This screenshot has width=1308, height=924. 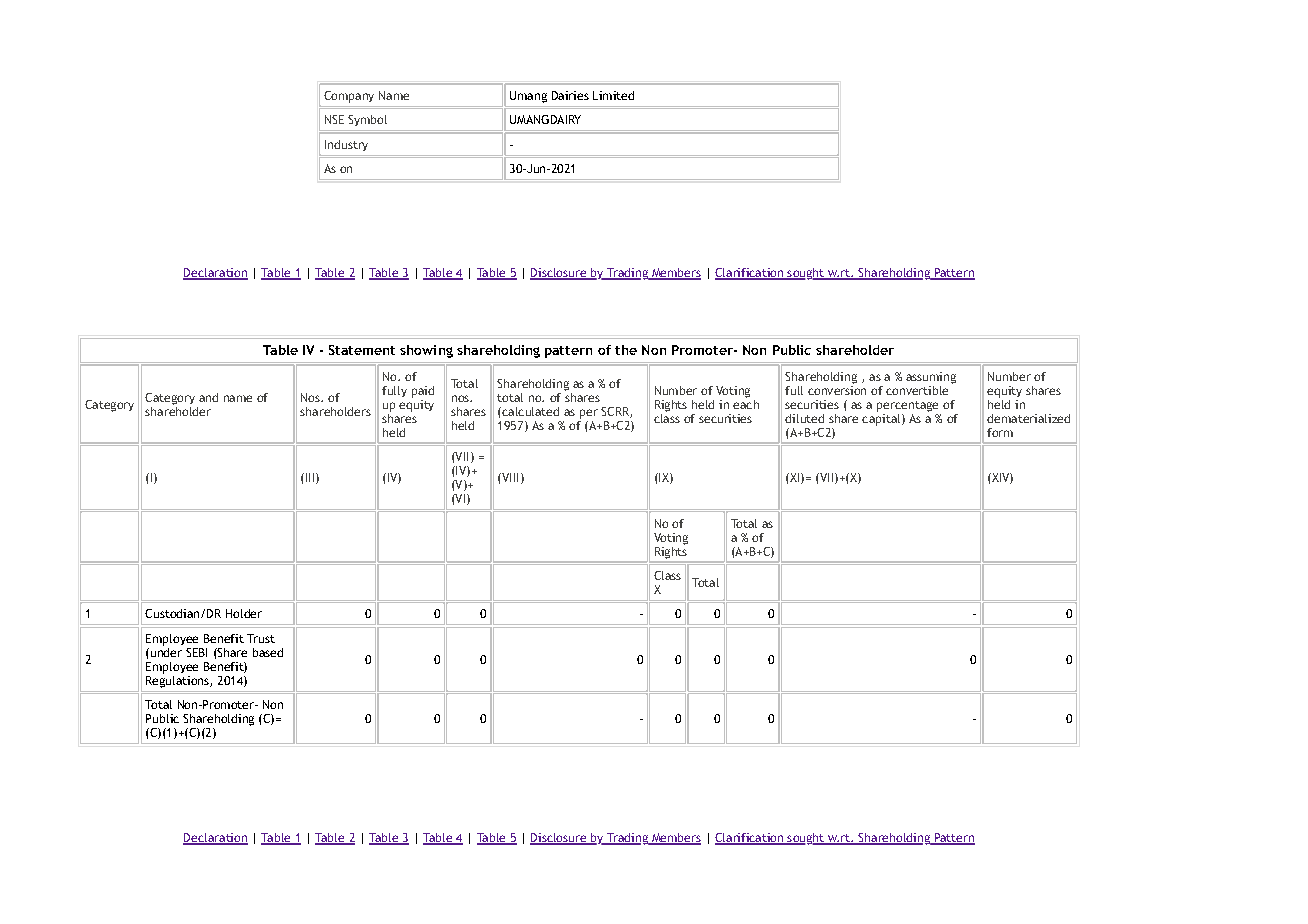 What do you see at coordinates (529, 411) in the screenshot?
I see `calculated` at bounding box center [529, 411].
